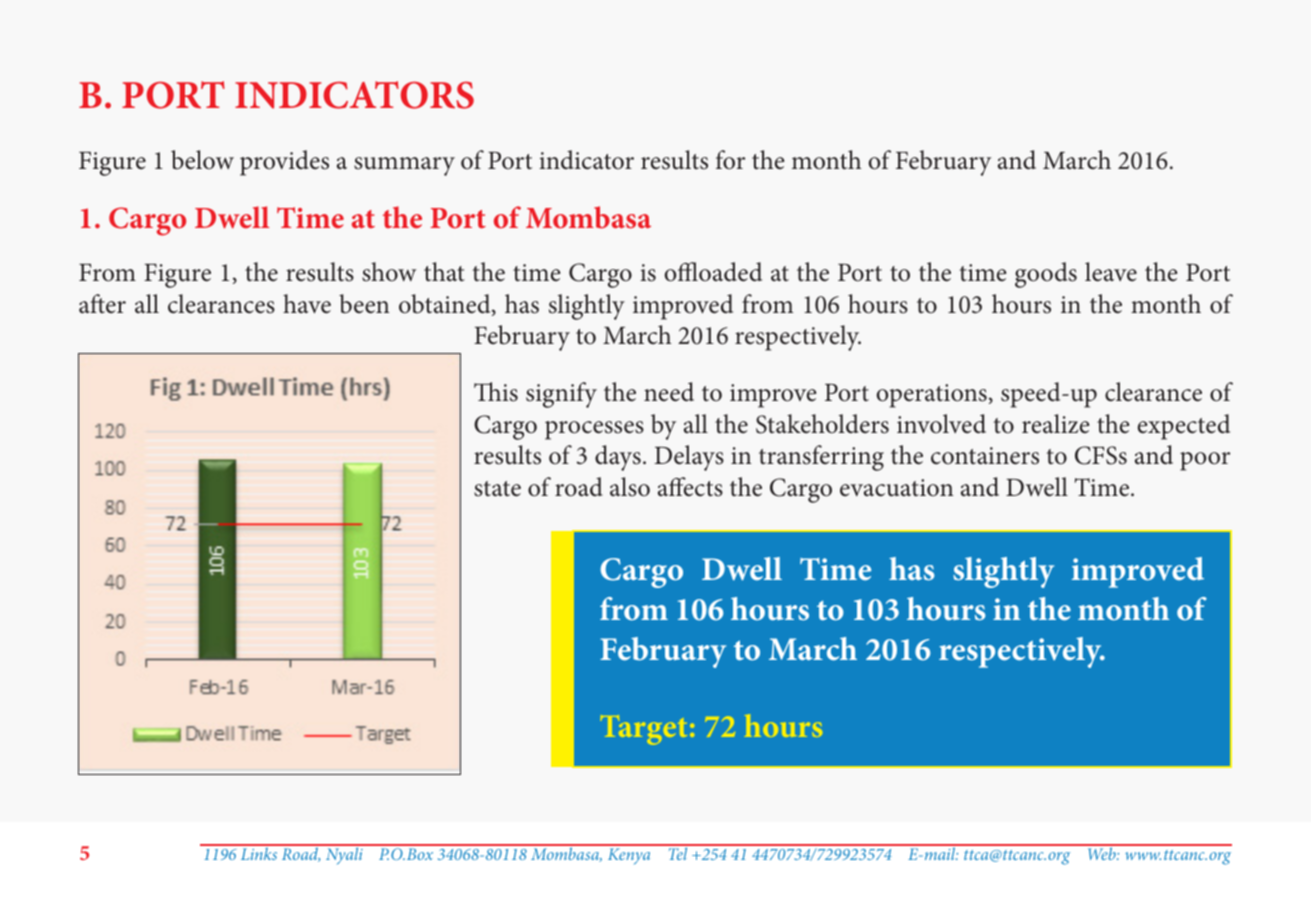 The height and width of the screenshot is (924, 1311). What do you see at coordinates (730, 160) in the screenshot?
I see `for` at bounding box center [730, 160].
